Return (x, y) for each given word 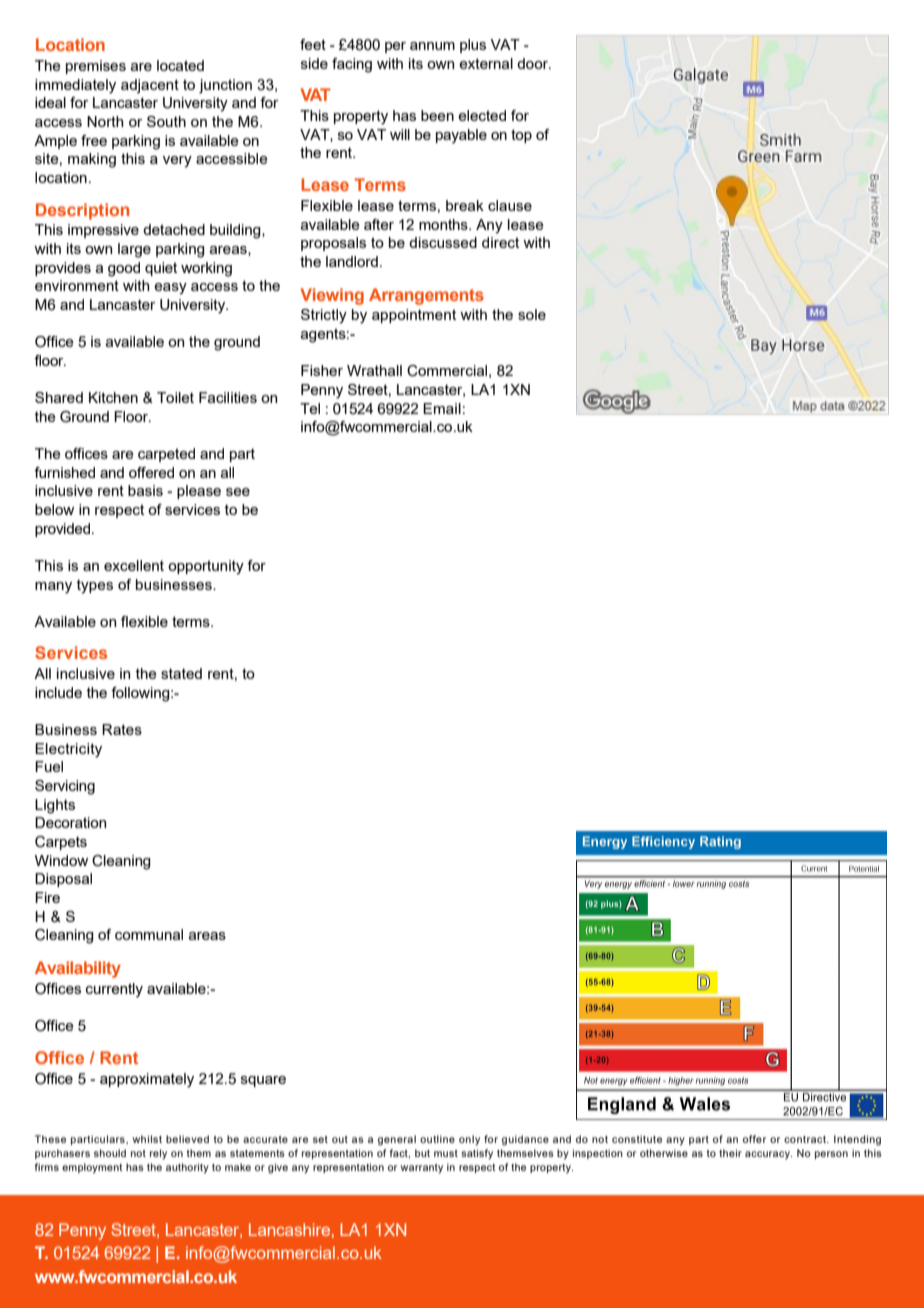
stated (181, 673)
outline (437, 1139)
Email (442, 408)
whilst (147, 1139)
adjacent (150, 86)
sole (532, 314)
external (486, 63)
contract (806, 1139)
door (534, 63)
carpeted (166, 455)
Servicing (65, 787)
